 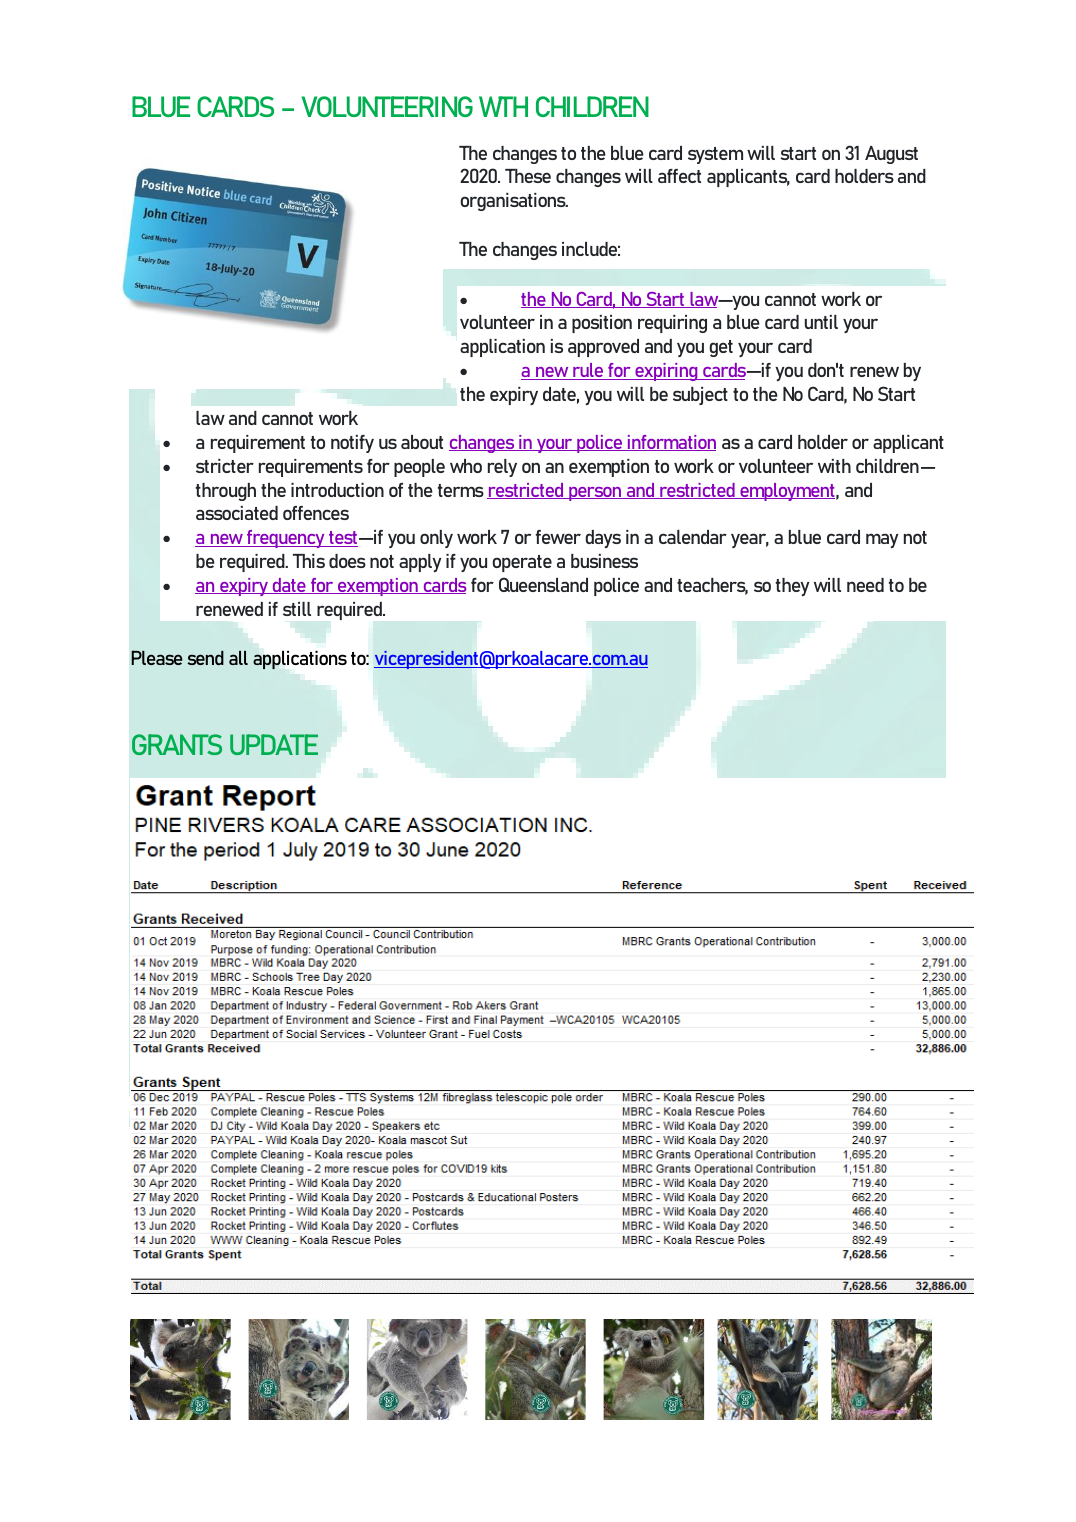 What do you see at coordinates (543, 584) in the screenshot?
I see `Queensland` at bounding box center [543, 584].
